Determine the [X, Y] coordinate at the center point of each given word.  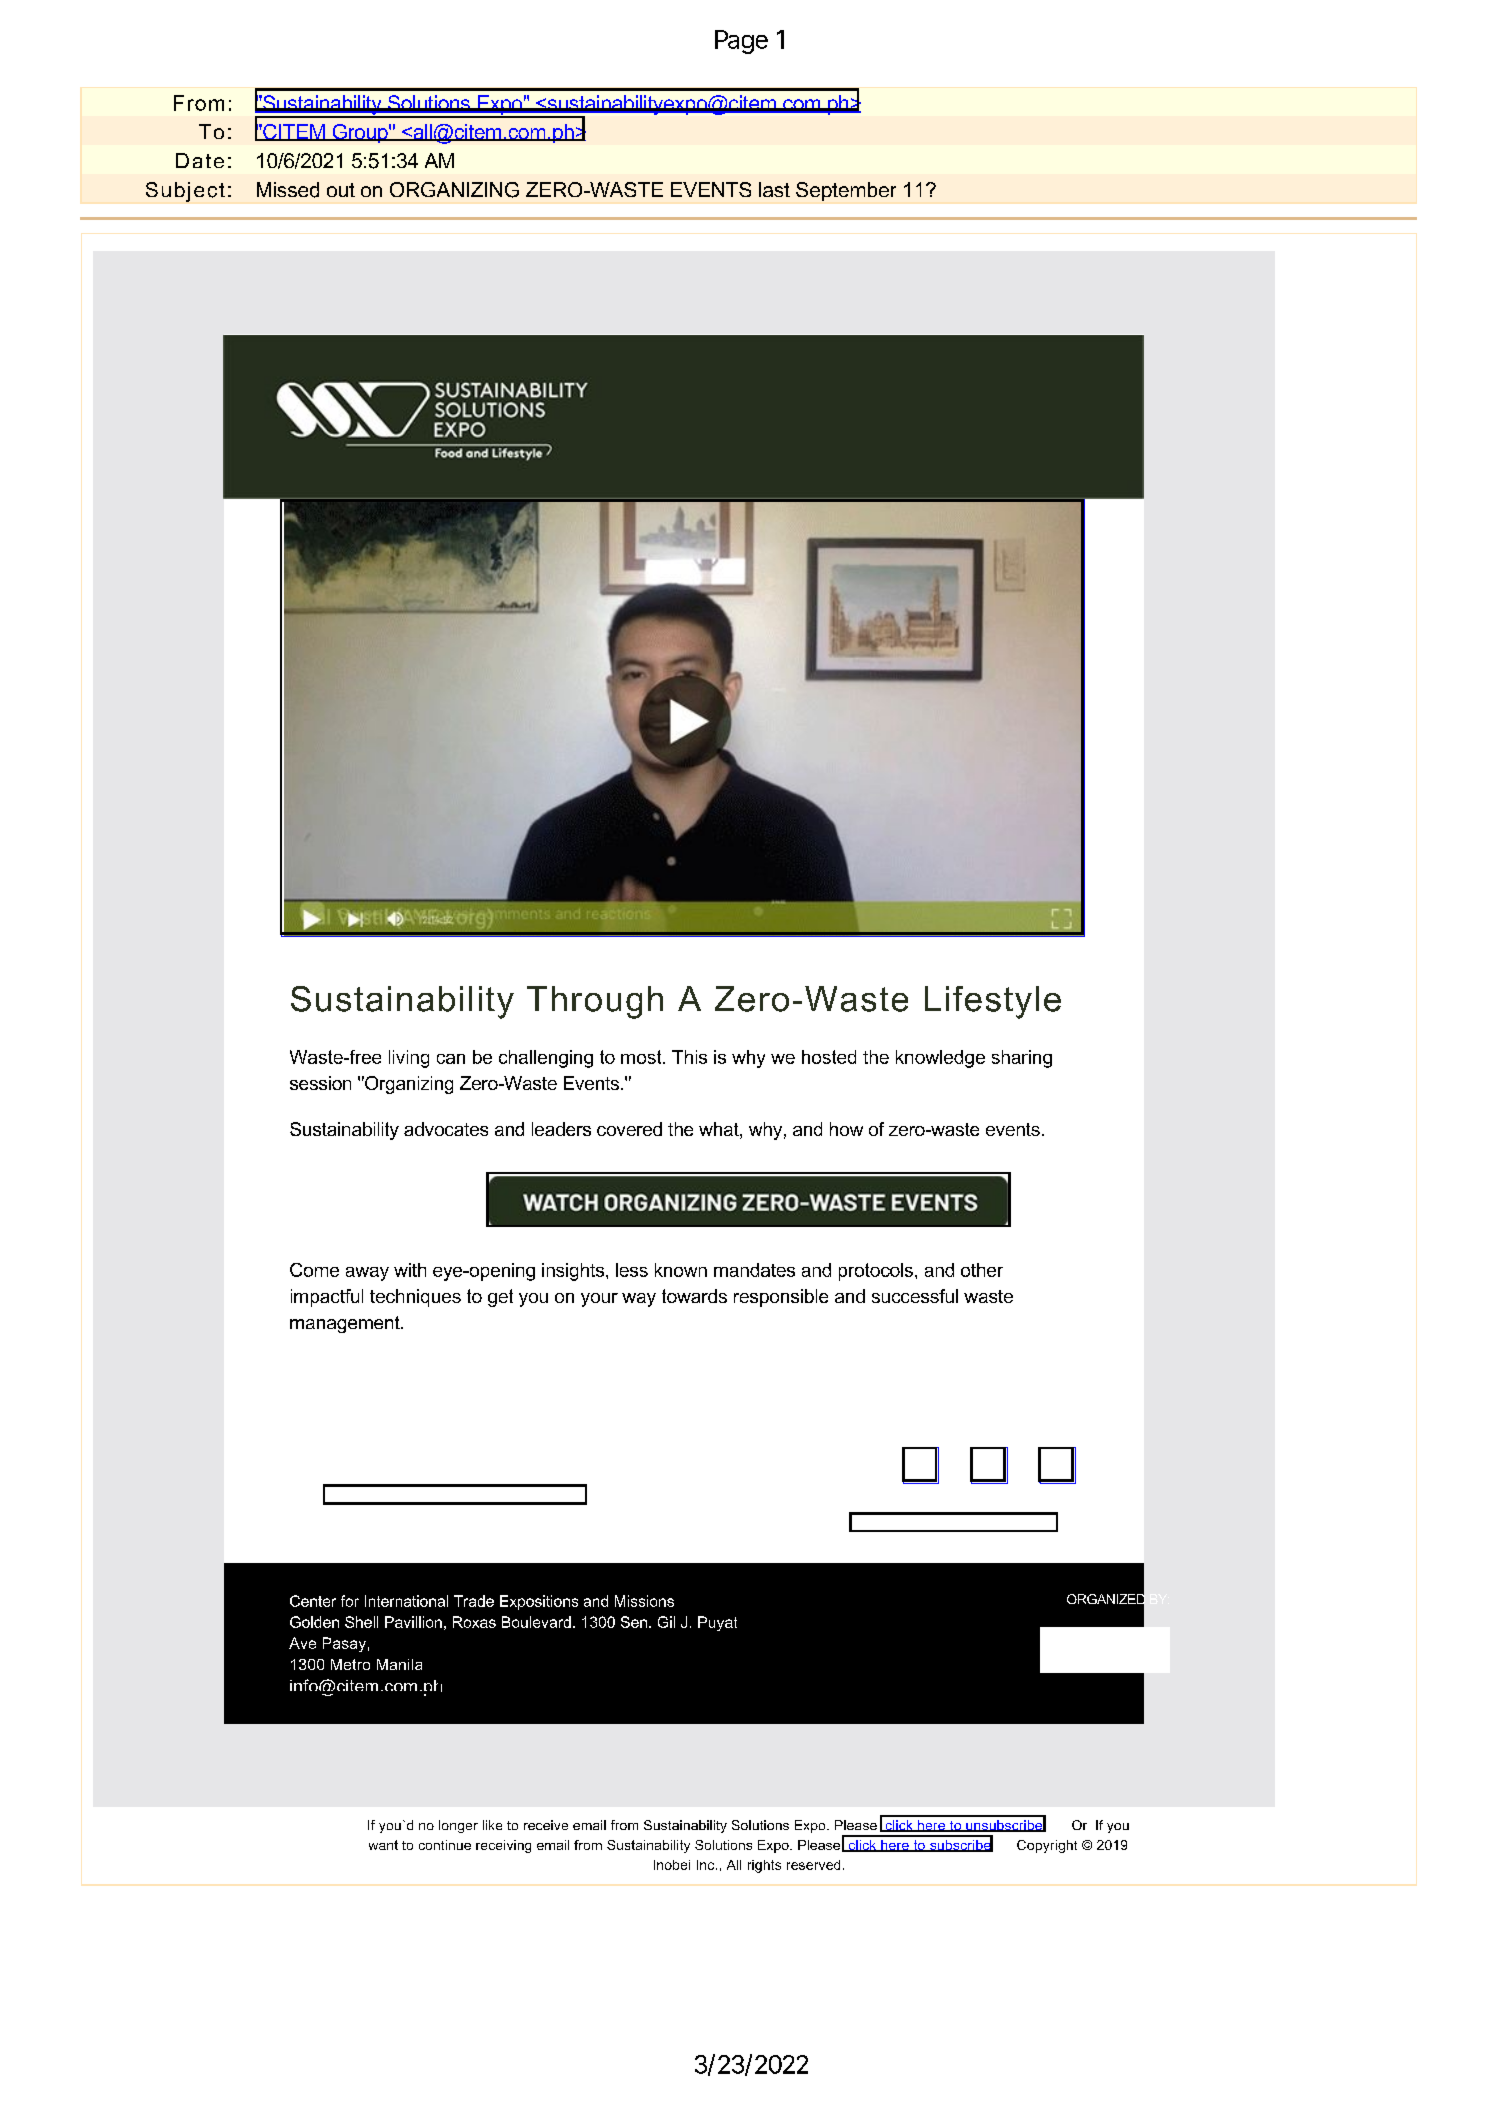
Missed [288, 190]
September [846, 191]
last [774, 189]
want [383, 1845]
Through [595, 1002]
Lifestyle [993, 1002]
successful [915, 1296]
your [599, 1300]
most [642, 1057]
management [346, 1324]
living [409, 1059]
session [320, 1083]
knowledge [940, 1059]
